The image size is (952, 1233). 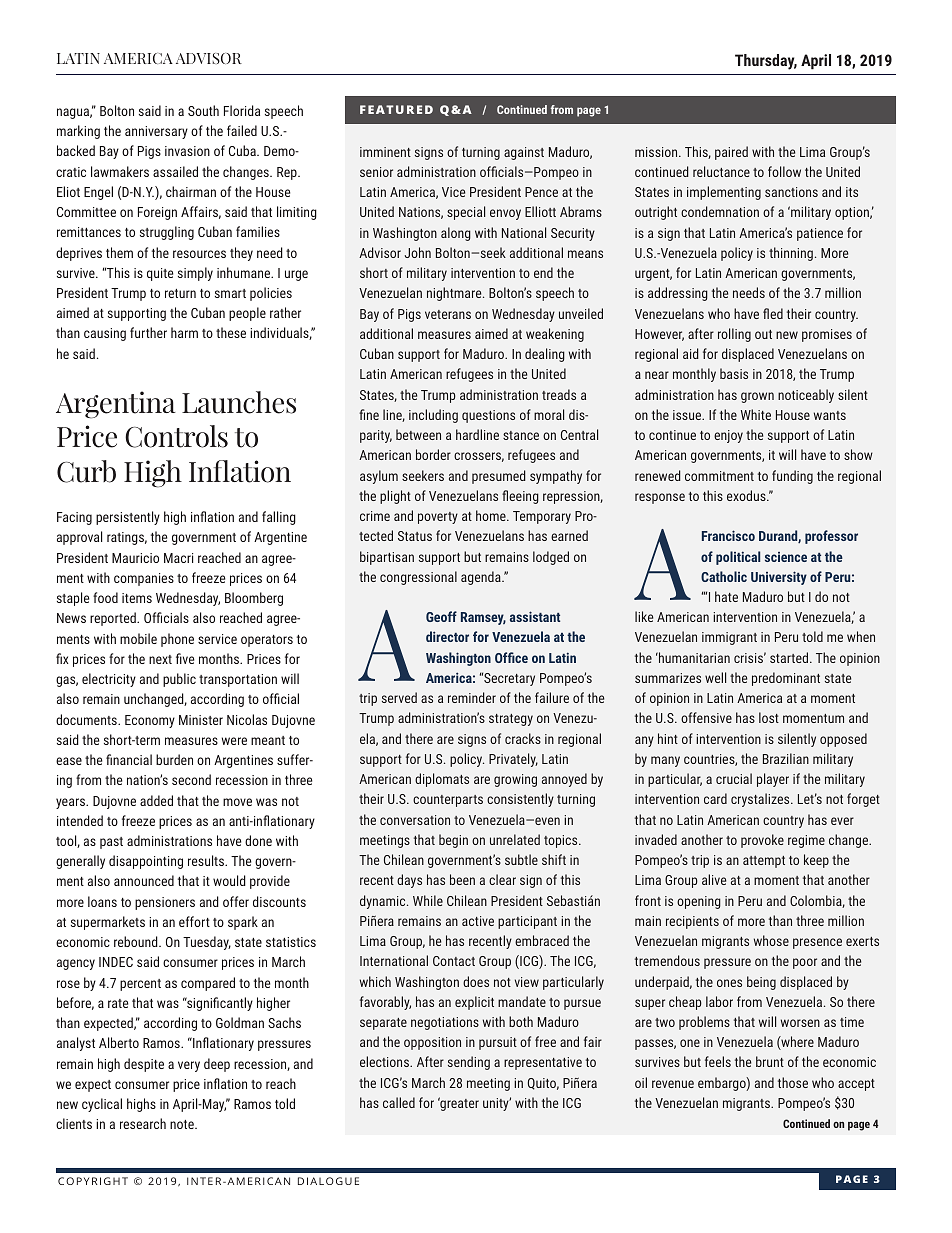 What do you see at coordinates (203, 110) in the screenshot?
I see `South` at bounding box center [203, 110].
